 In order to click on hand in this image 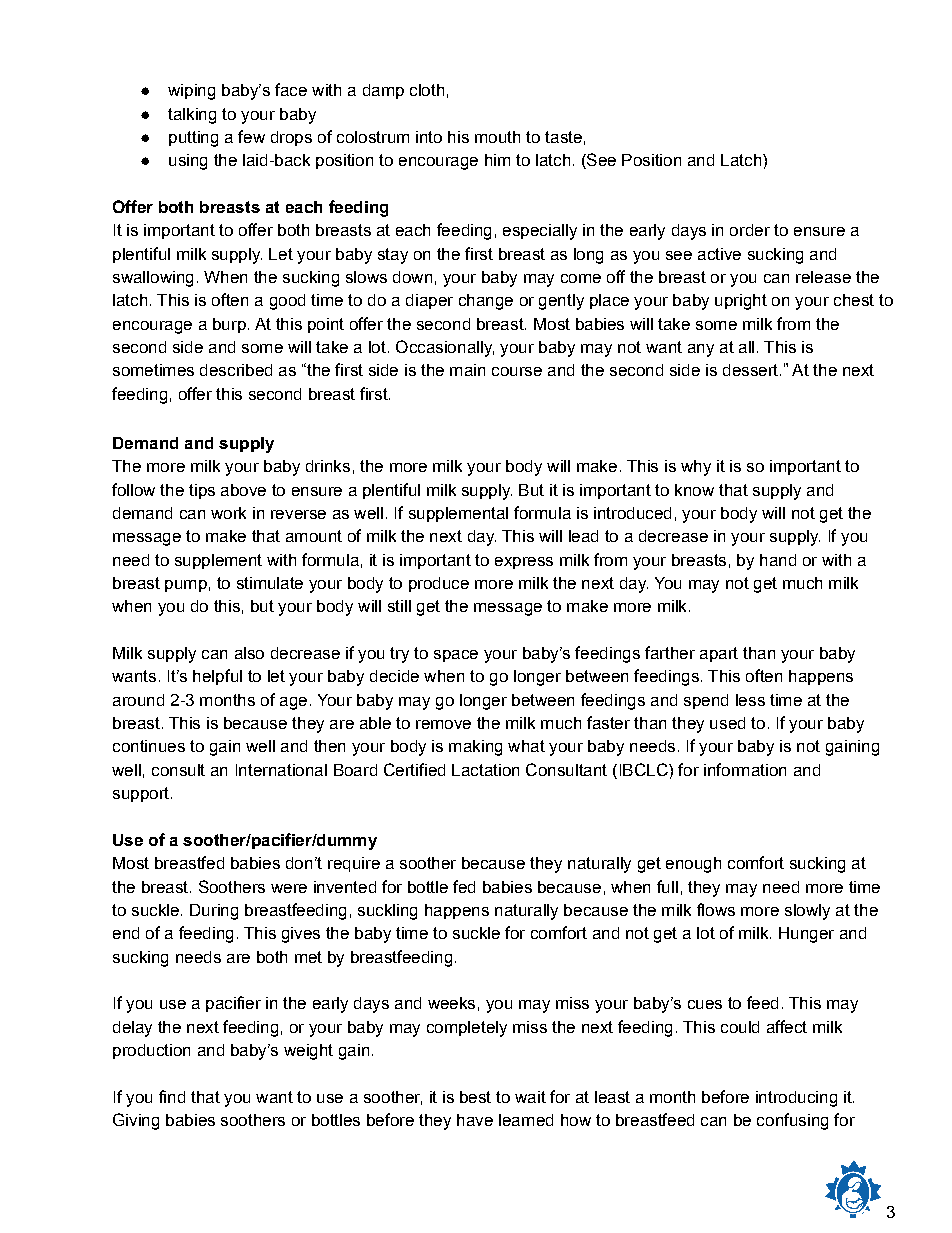, I will do `click(778, 560)`.
